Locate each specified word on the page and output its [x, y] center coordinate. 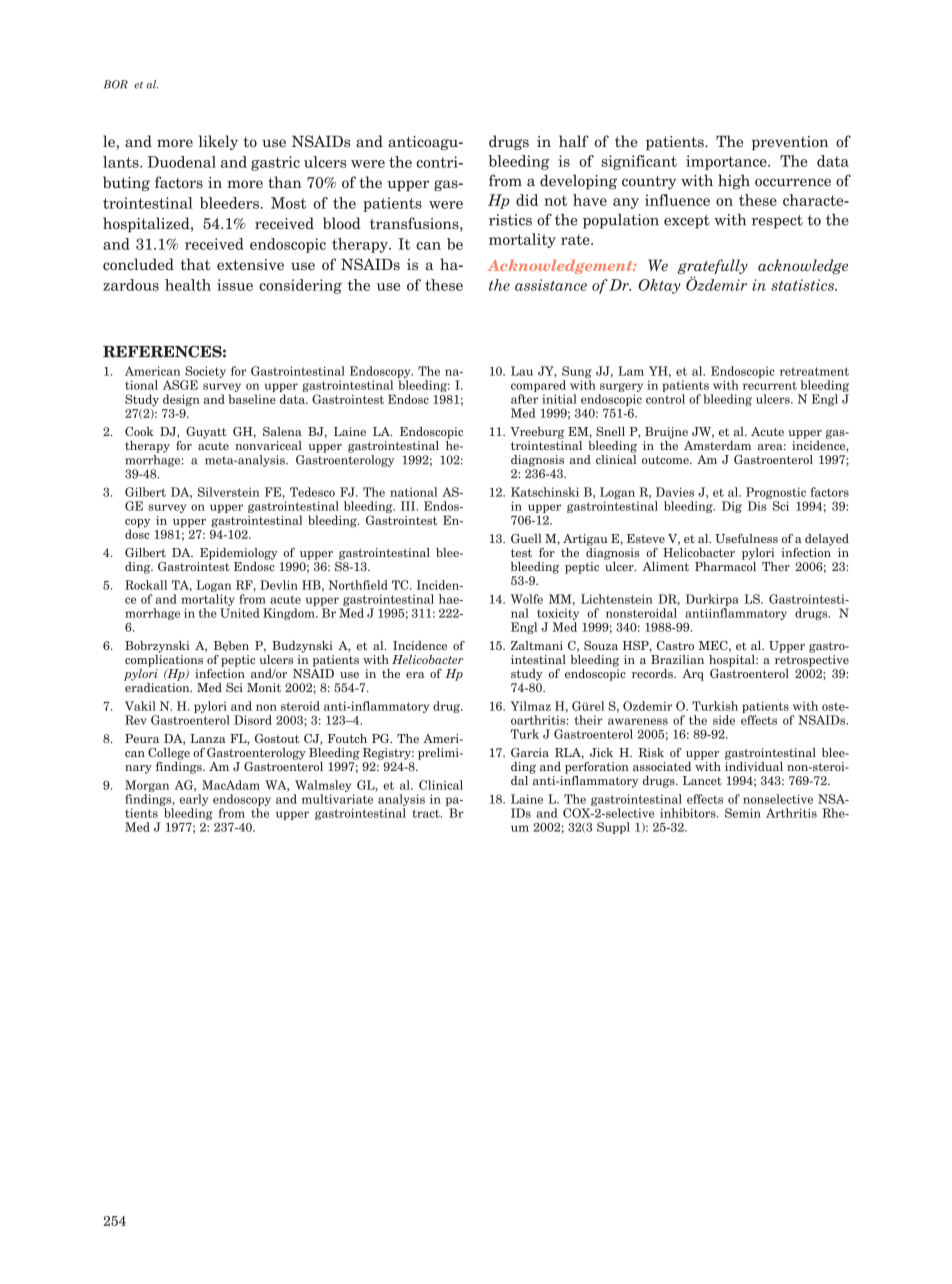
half [574, 141]
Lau [522, 371]
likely [218, 142]
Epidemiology [239, 554]
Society [204, 373]
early [193, 801]
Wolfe [527, 599]
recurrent [770, 385]
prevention [789, 143]
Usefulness [746, 538]
